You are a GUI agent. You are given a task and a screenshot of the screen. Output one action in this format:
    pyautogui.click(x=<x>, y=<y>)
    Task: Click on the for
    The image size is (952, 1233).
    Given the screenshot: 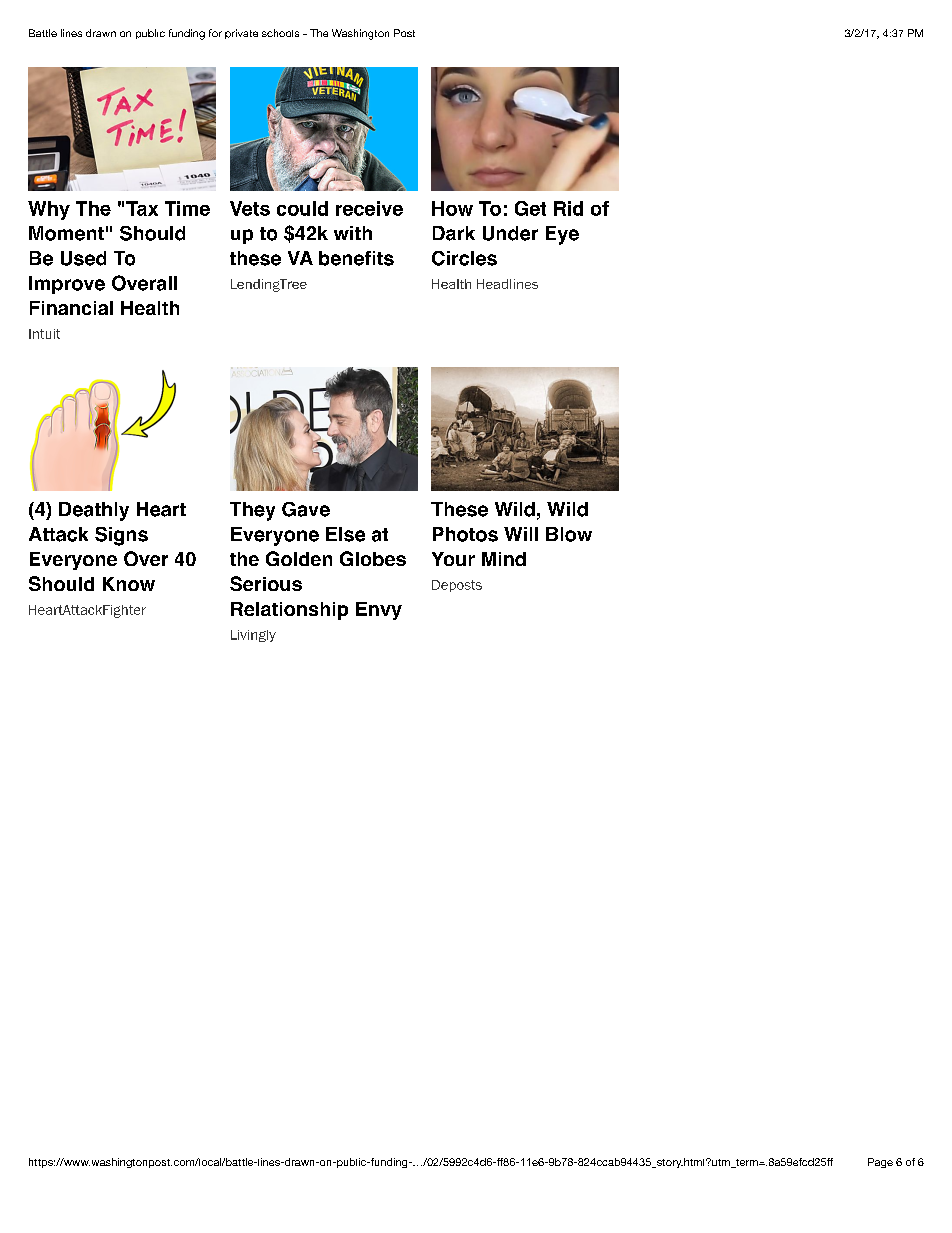 What is the action you would take?
    pyautogui.click(x=215, y=33)
